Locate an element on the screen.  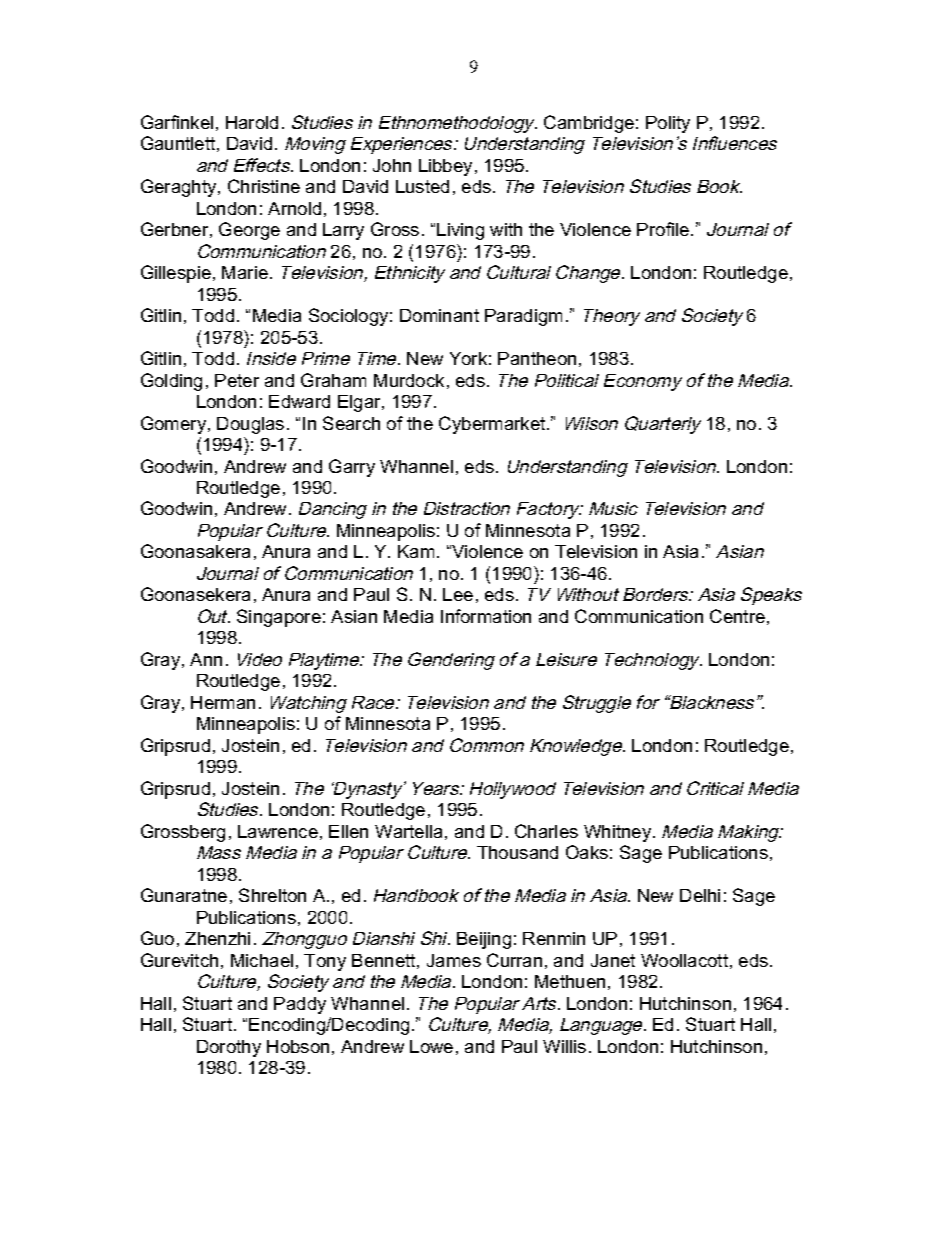
Murdock is located at coordinates (409, 380).
